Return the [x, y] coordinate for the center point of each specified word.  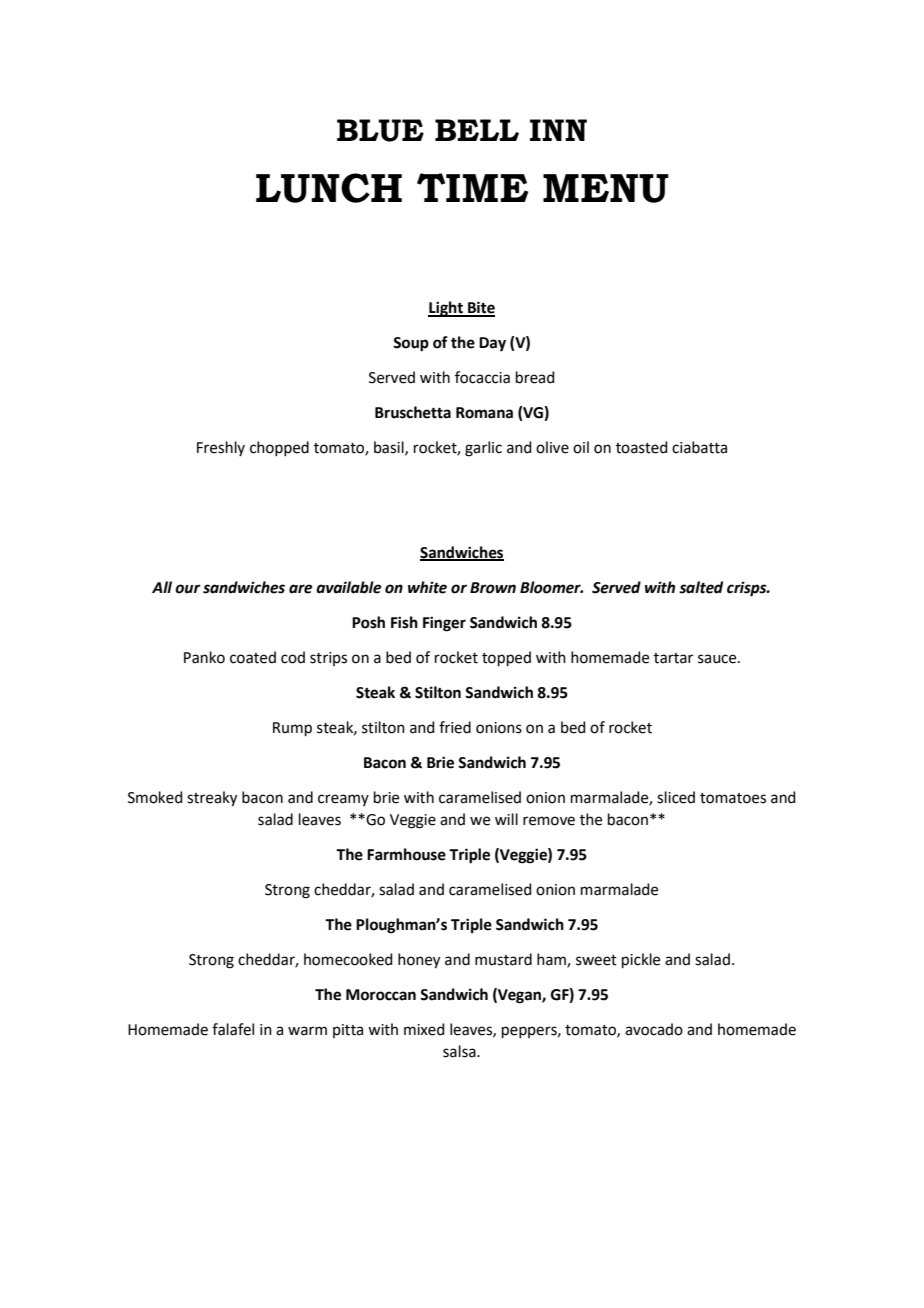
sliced [676, 797]
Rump [292, 729]
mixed [424, 1029]
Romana [484, 413]
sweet [596, 960]
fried [455, 727]
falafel [233, 1029]
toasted [642, 447]
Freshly [221, 448]
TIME [472, 187]
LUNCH [329, 188]
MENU [606, 188]
